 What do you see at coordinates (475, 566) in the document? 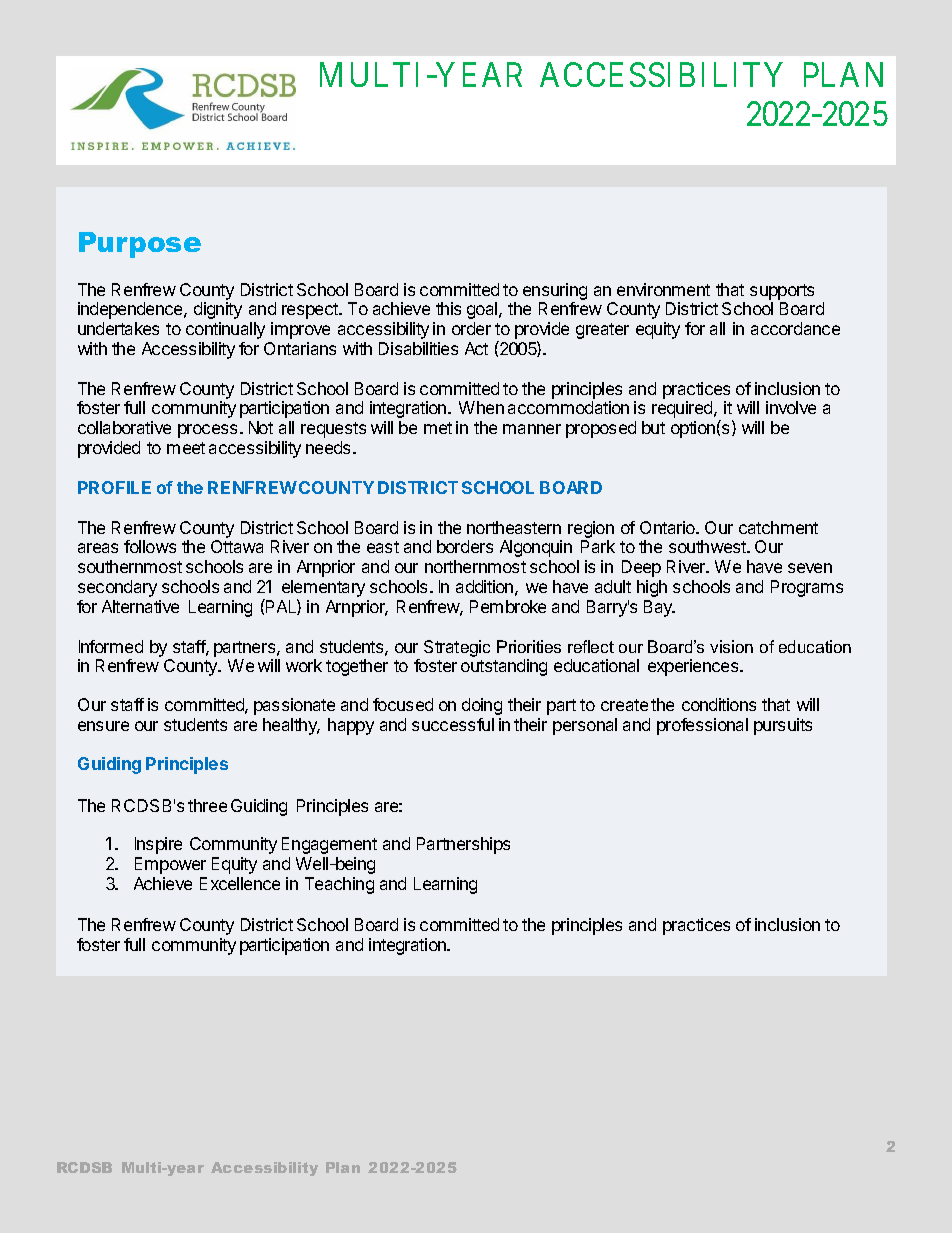
I see `northernmost` at bounding box center [475, 566].
